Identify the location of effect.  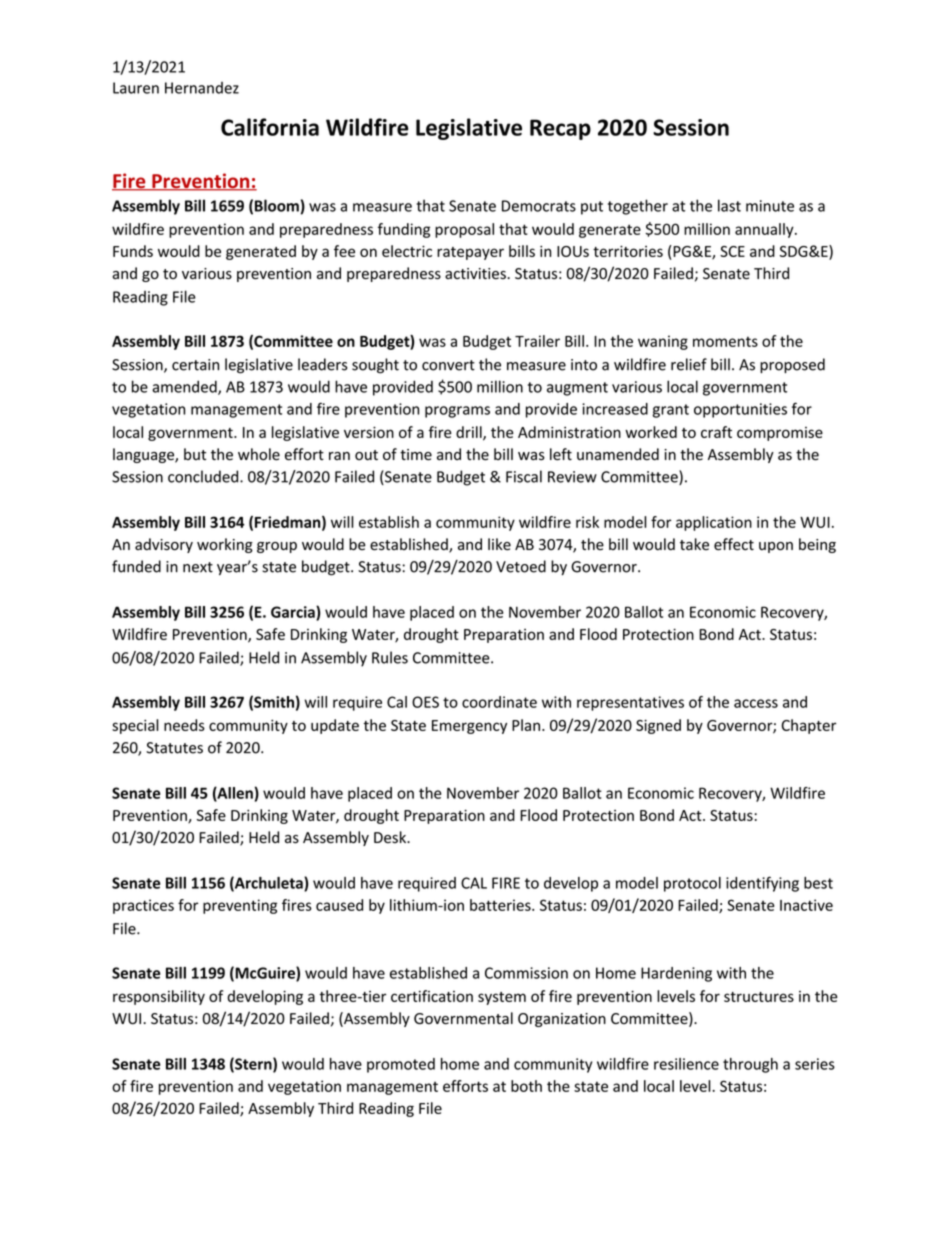
(734, 544).
